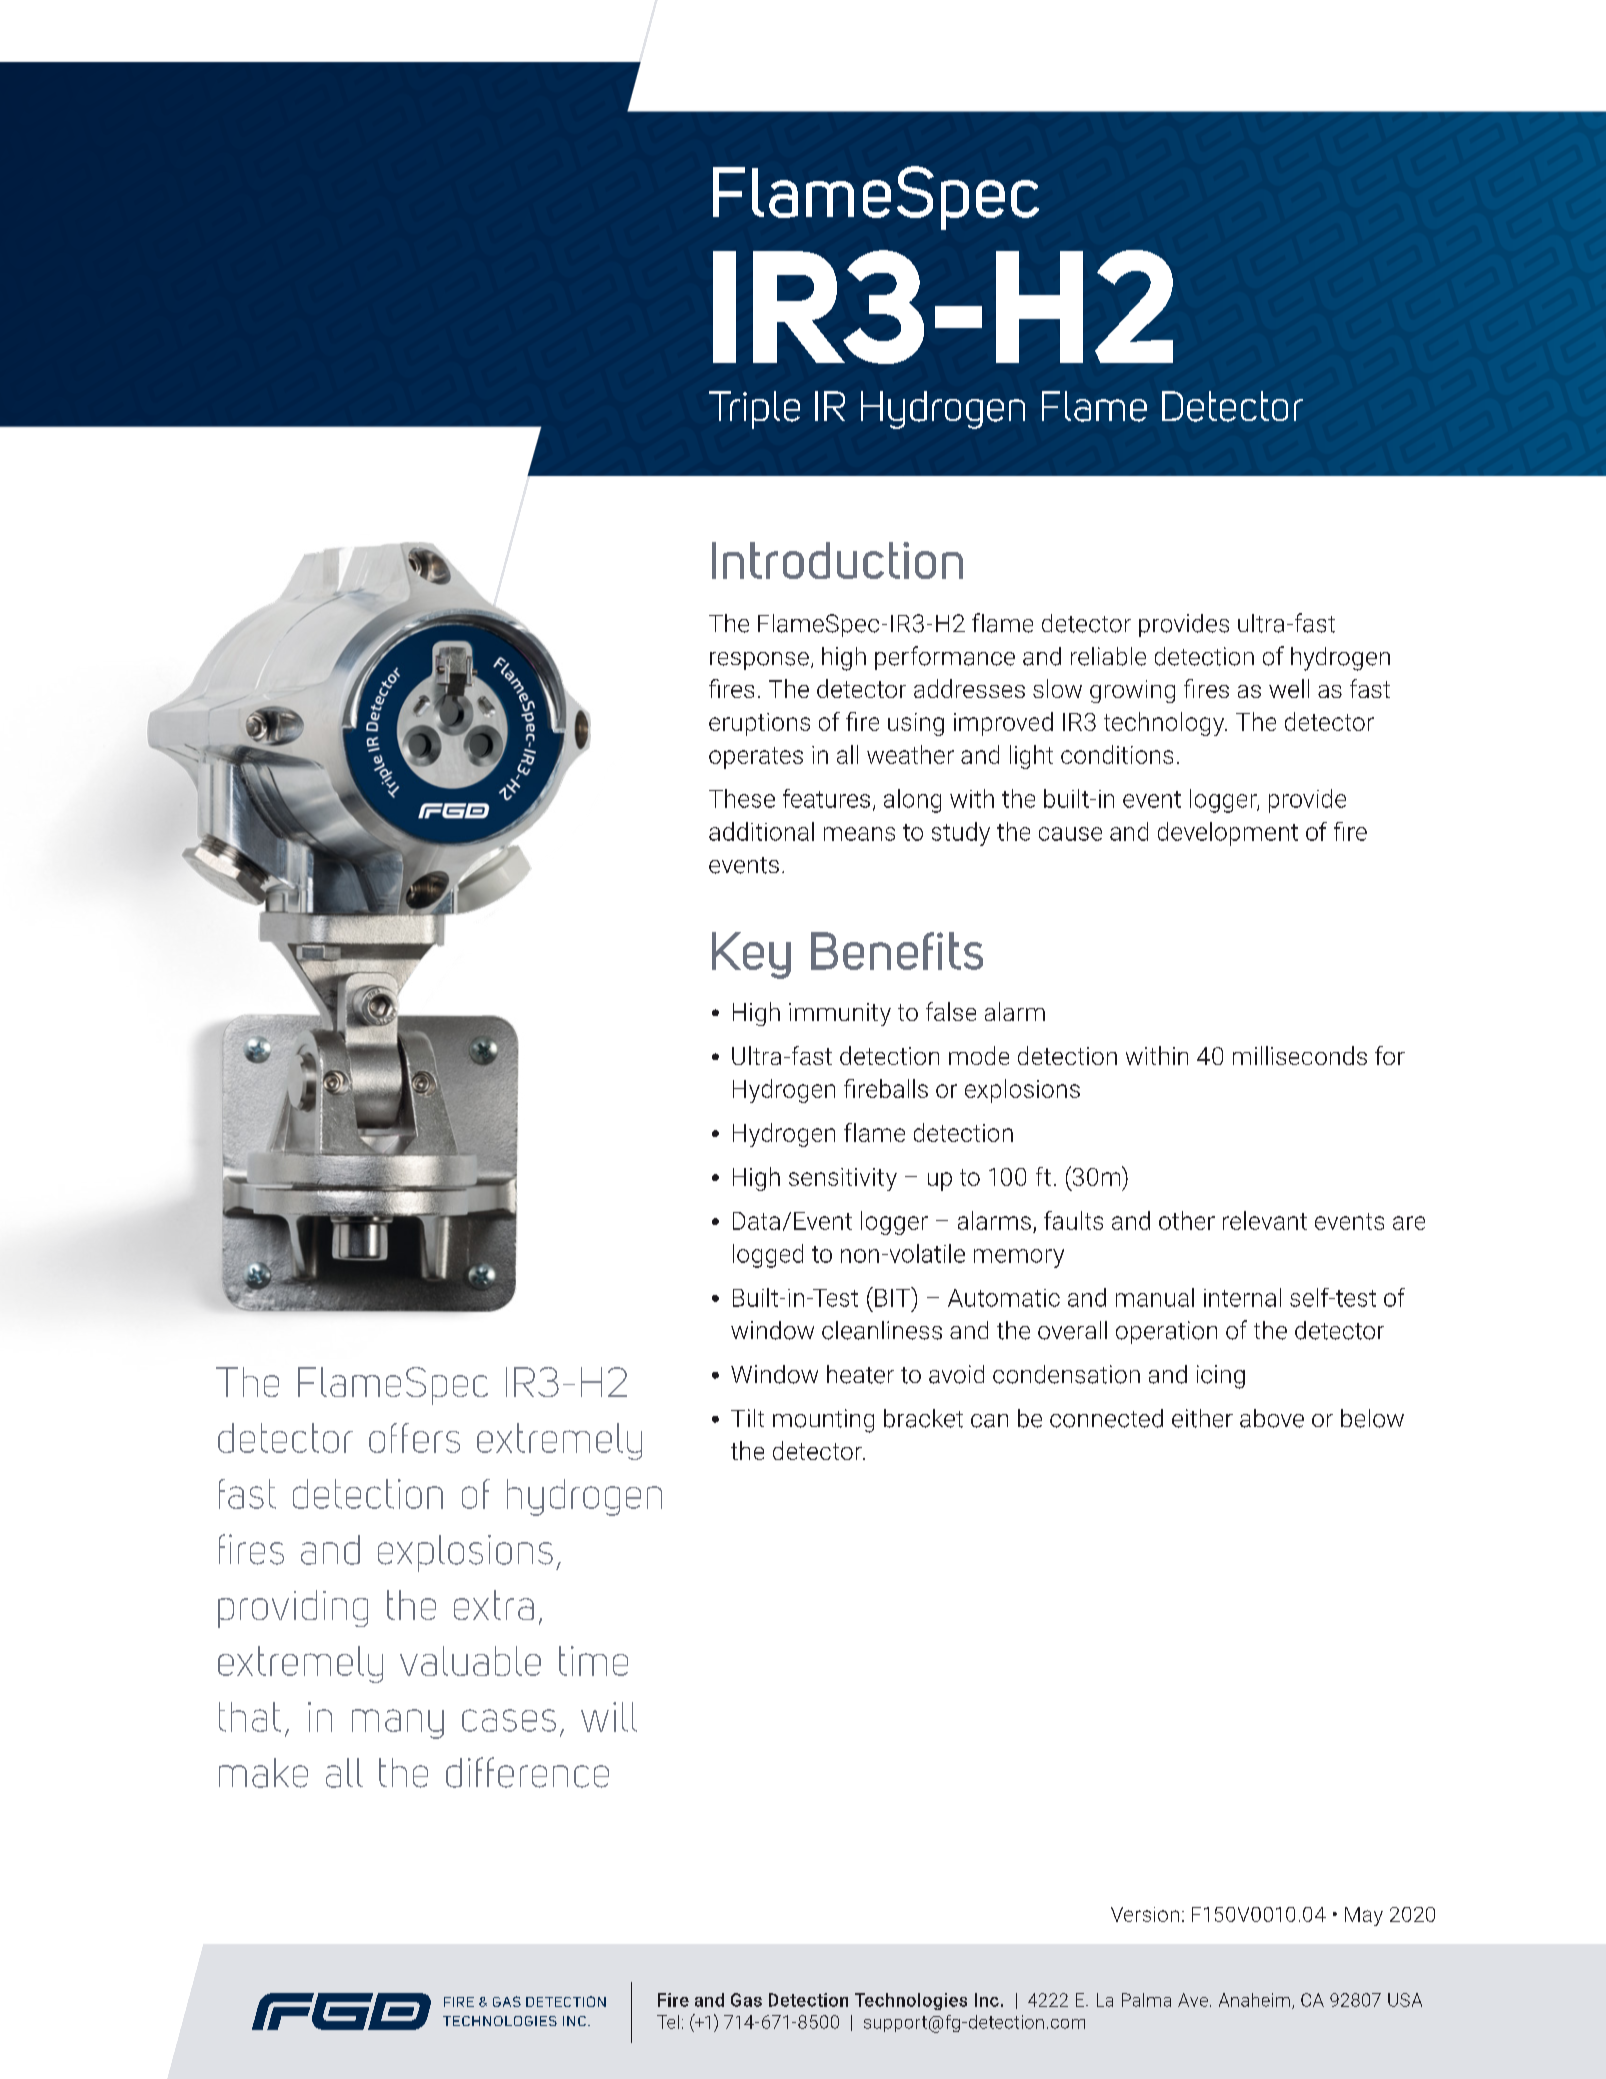  Describe the element at coordinates (754, 410) in the document. I see `Triple` at that location.
